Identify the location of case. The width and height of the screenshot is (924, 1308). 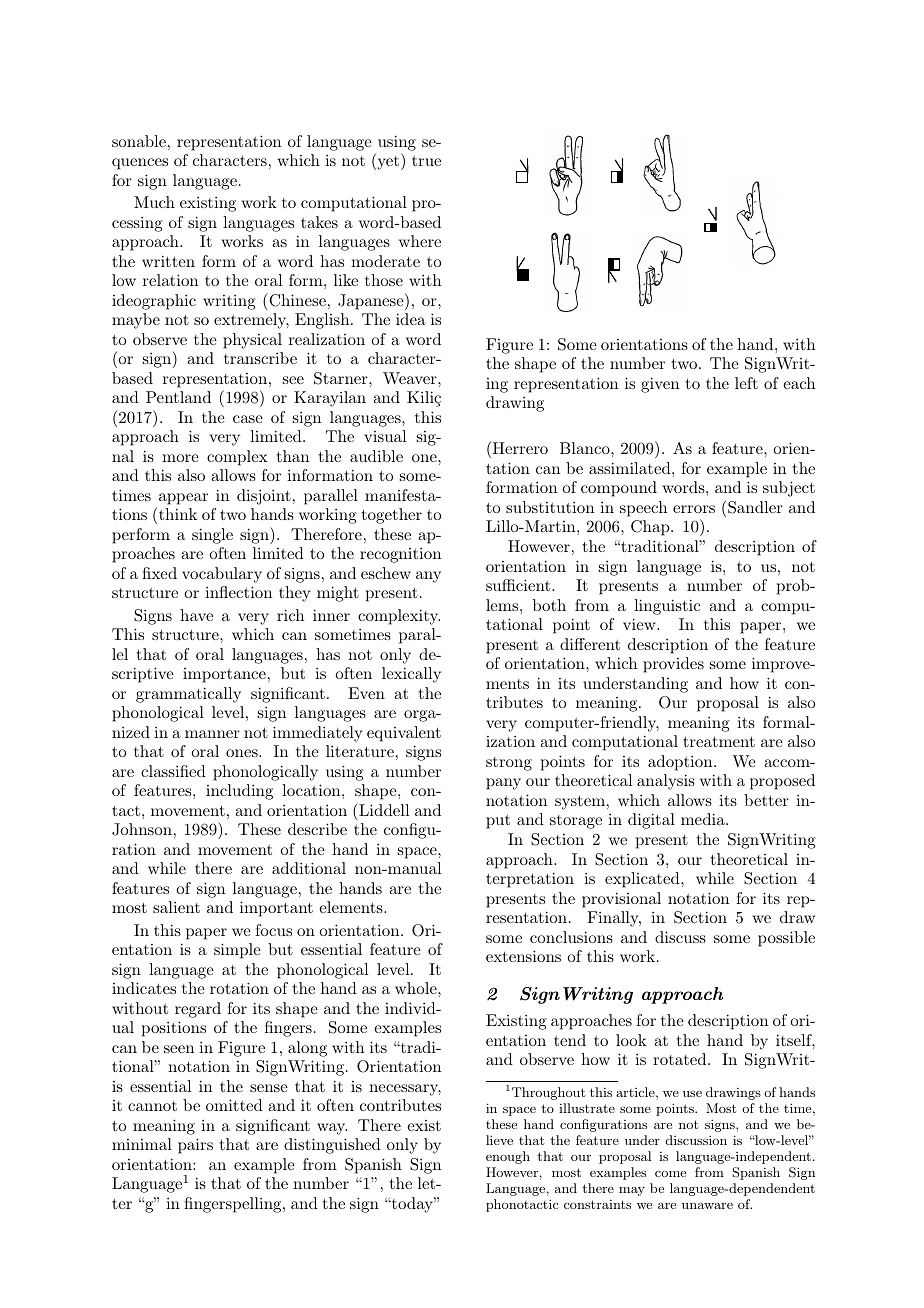
(248, 419).
